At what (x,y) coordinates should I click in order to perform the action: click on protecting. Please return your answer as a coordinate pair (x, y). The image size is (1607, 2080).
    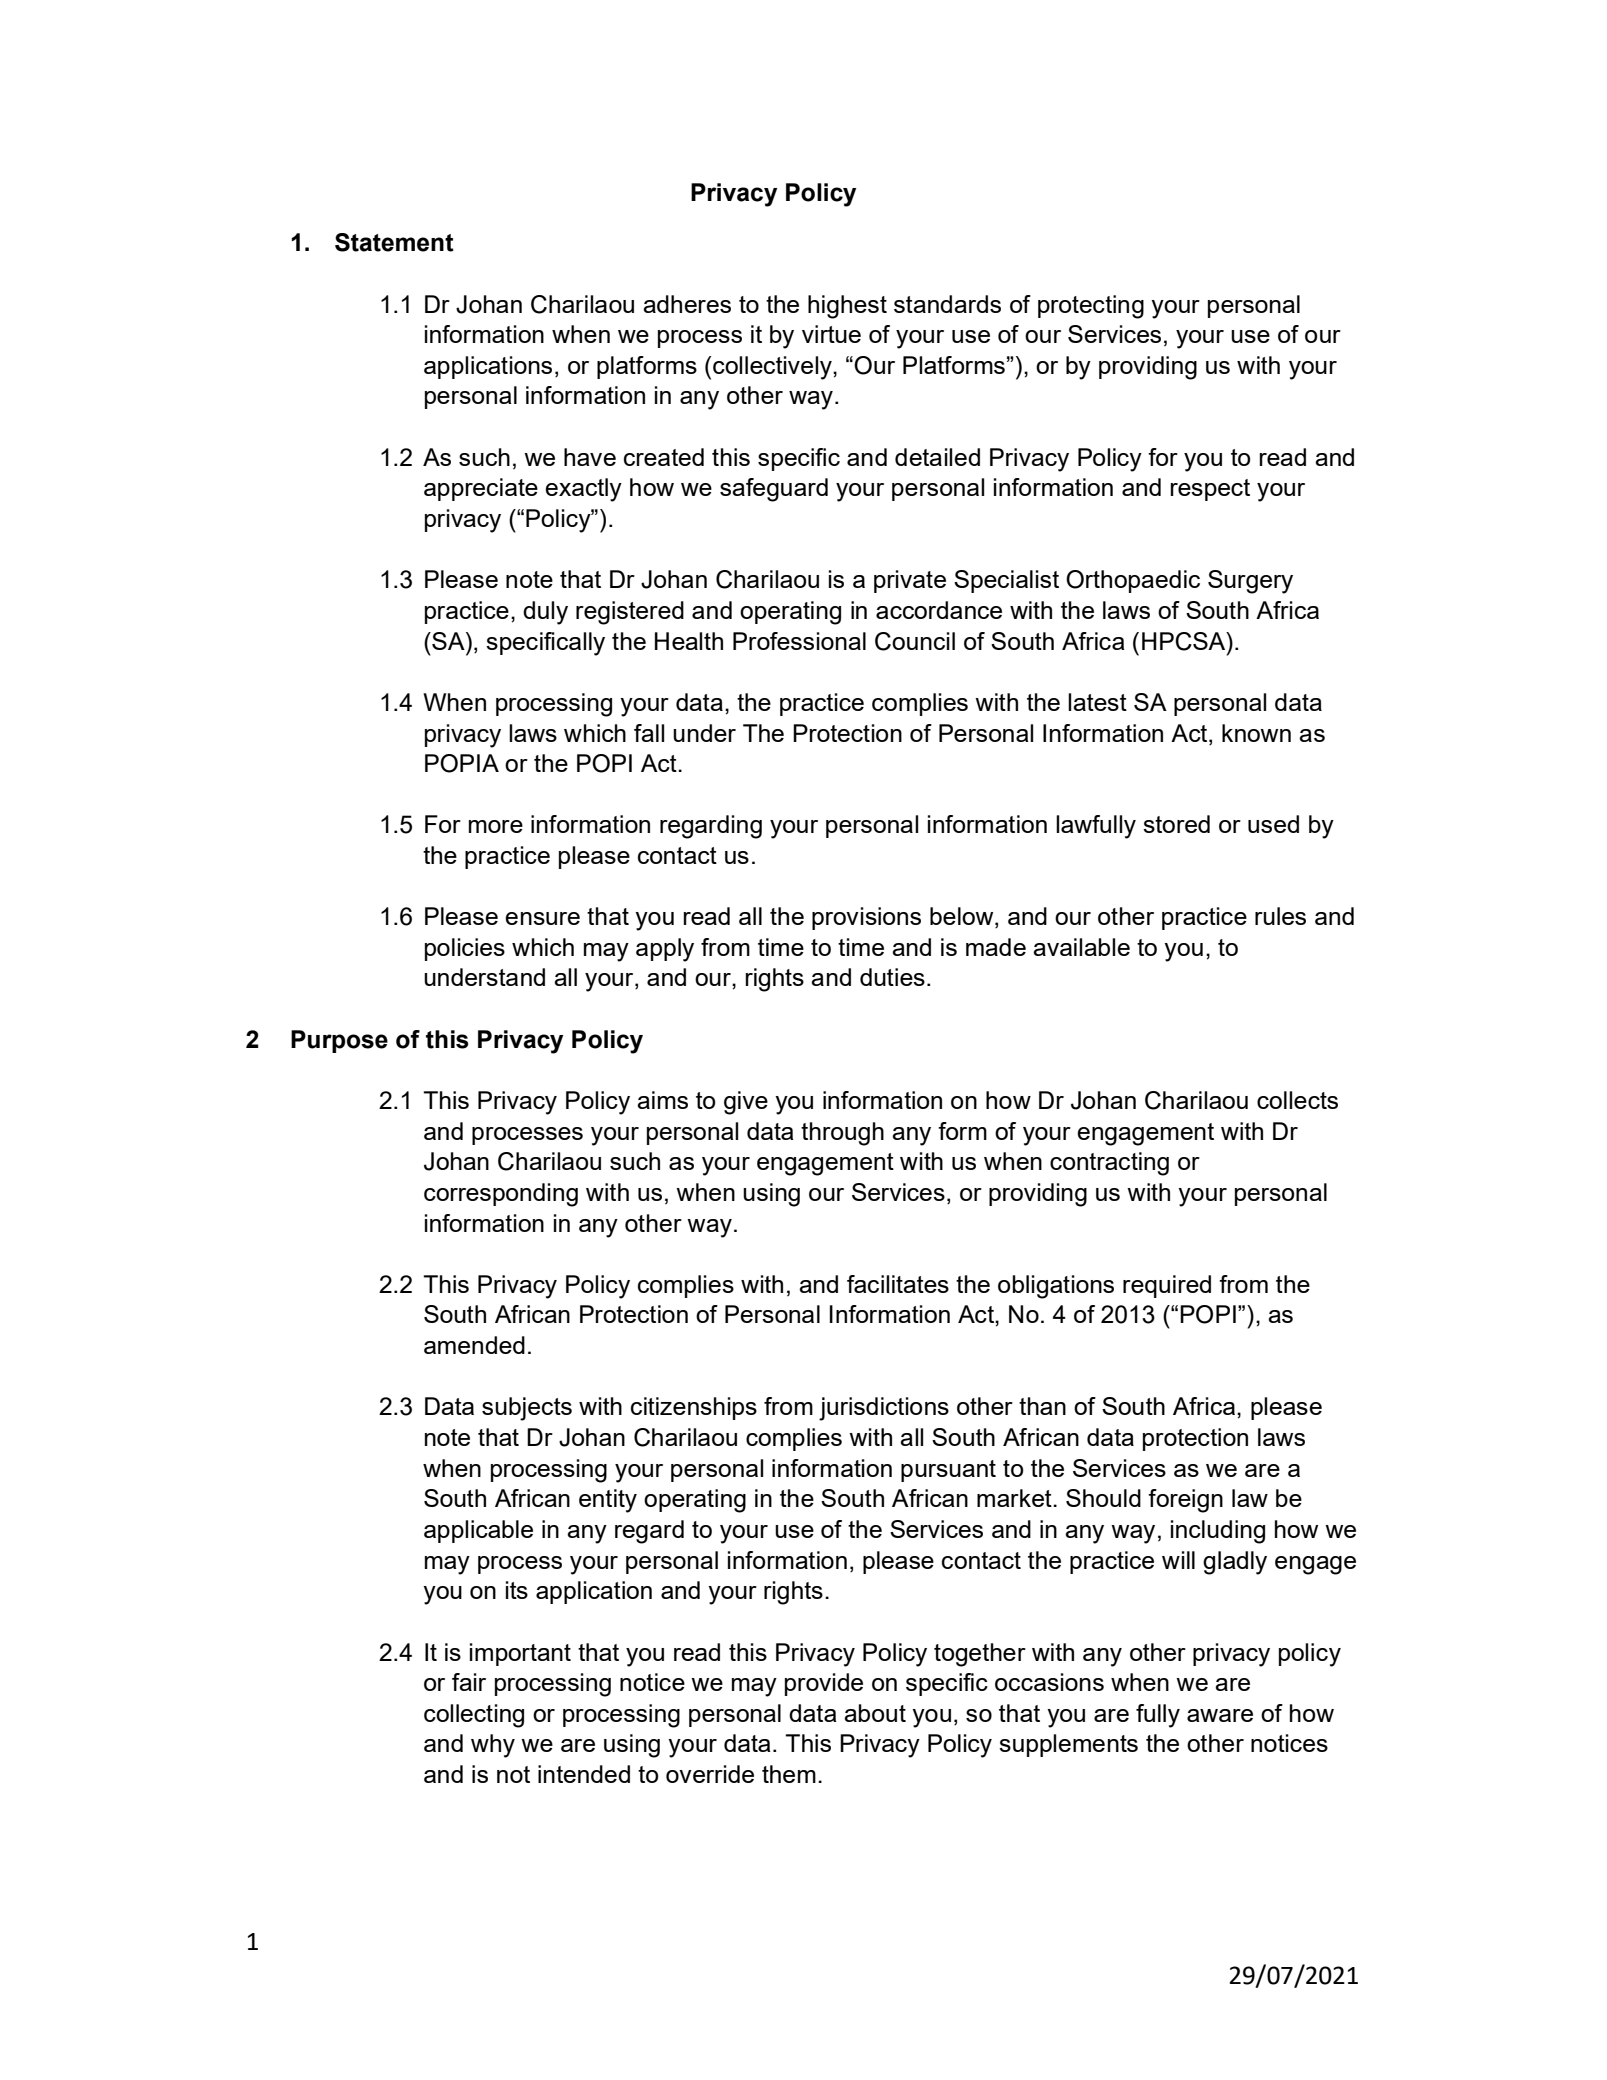
    Looking at the image, I should click on (1091, 307).
